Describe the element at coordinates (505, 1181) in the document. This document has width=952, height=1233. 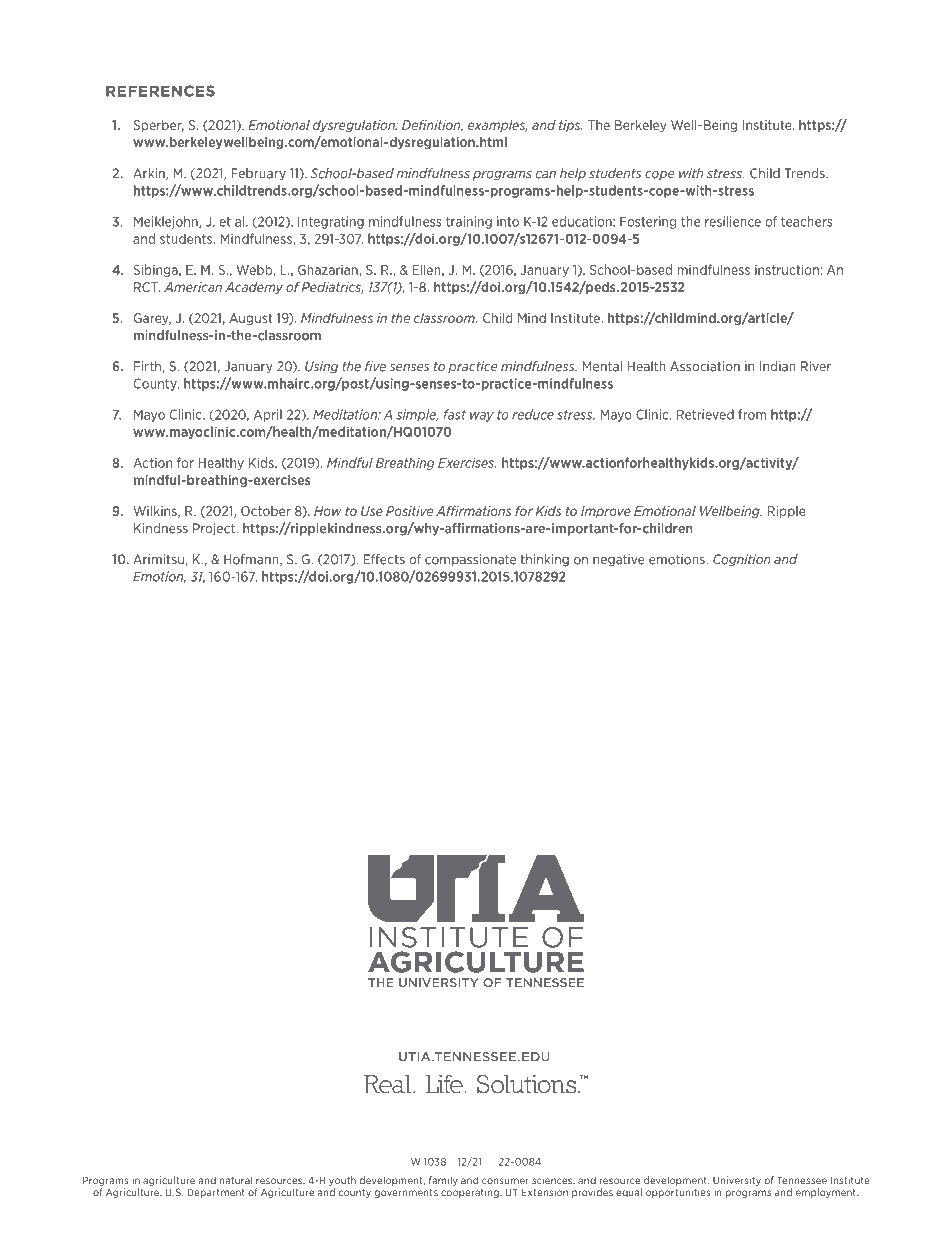
I see `consumer` at that location.
